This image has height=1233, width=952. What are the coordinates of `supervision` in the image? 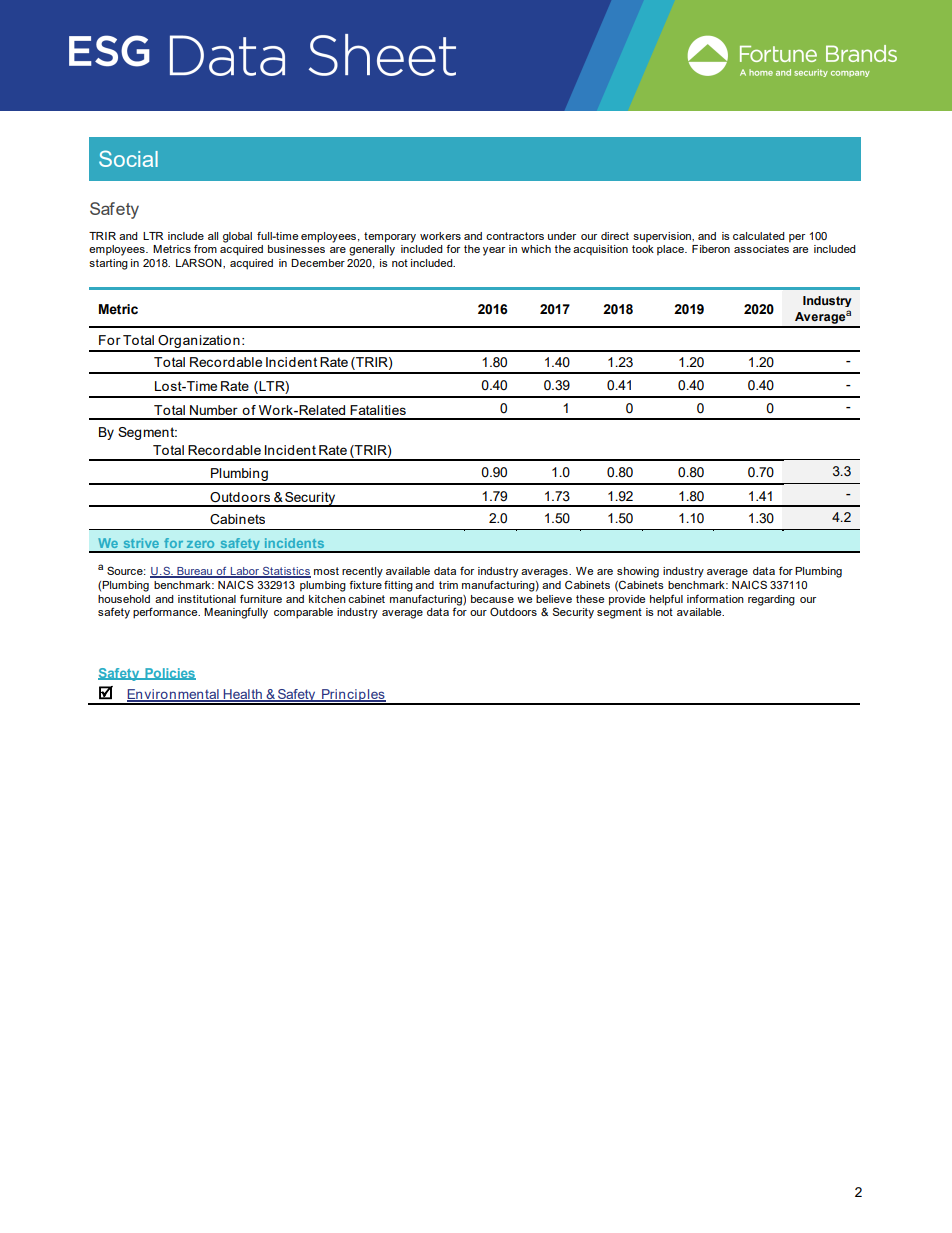 It's located at (663, 237).
